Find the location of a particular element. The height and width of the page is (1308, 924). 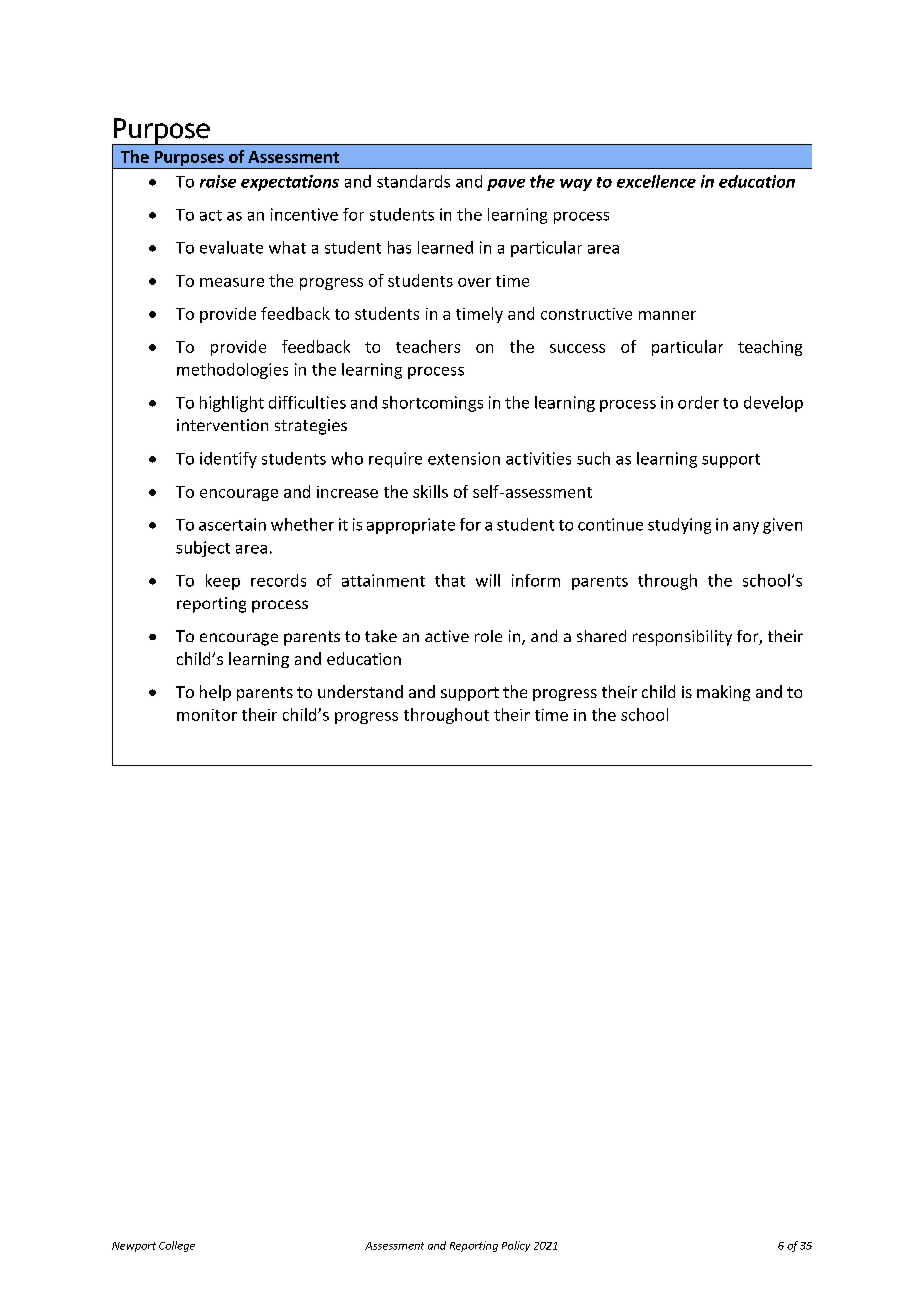

learned is located at coordinates (445, 247).
